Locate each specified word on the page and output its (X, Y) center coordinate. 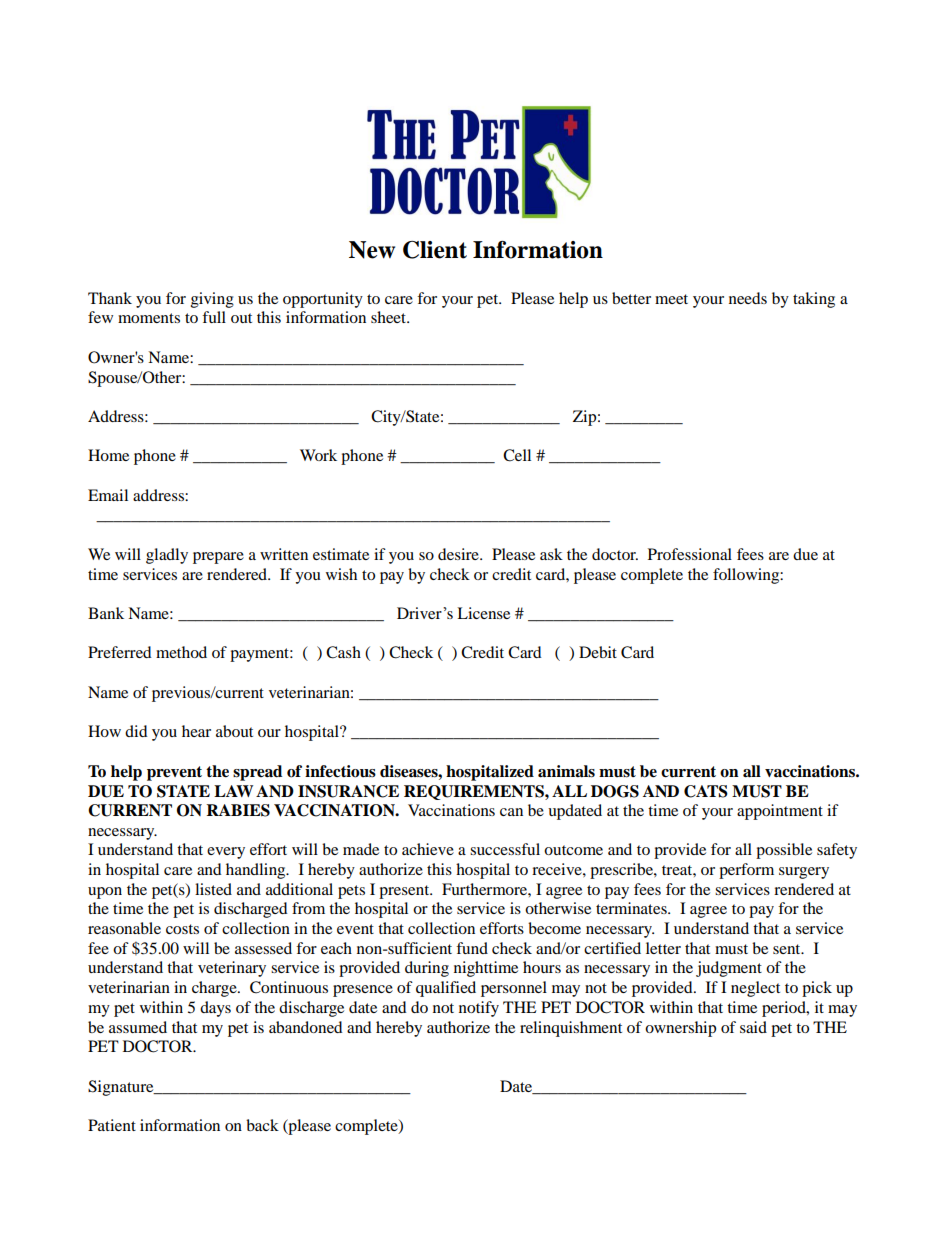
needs (748, 298)
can (511, 812)
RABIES (238, 810)
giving (212, 300)
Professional (690, 554)
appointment (780, 812)
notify (479, 1009)
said (753, 1027)
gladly (167, 556)
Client (435, 250)
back (262, 1125)
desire (459, 554)
